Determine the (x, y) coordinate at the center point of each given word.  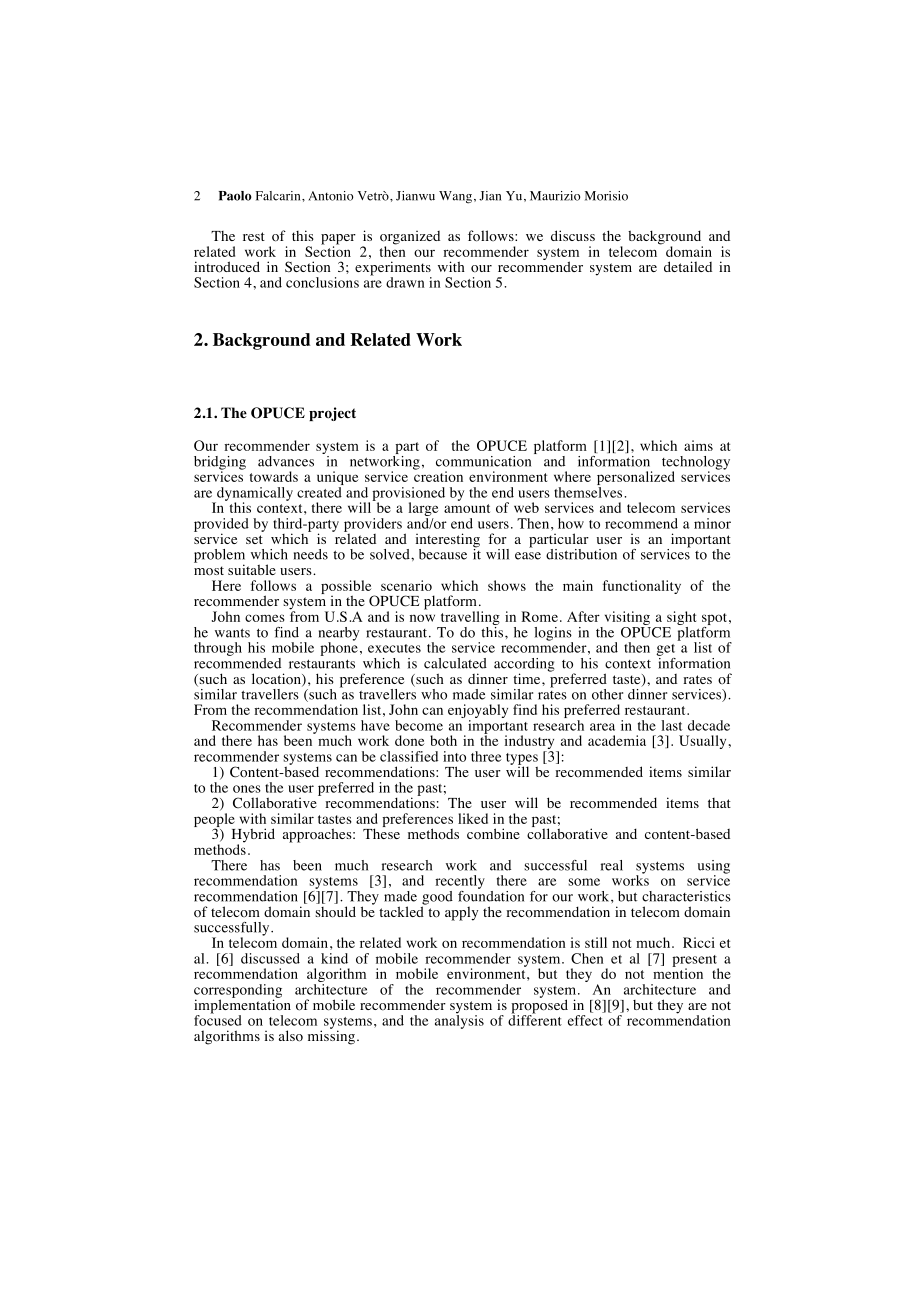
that (719, 803)
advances (286, 461)
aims (698, 445)
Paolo (235, 196)
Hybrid (253, 836)
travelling (470, 618)
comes (265, 618)
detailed (688, 266)
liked (473, 818)
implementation (242, 1006)
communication (483, 461)
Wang (455, 197)
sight (681, 618)
